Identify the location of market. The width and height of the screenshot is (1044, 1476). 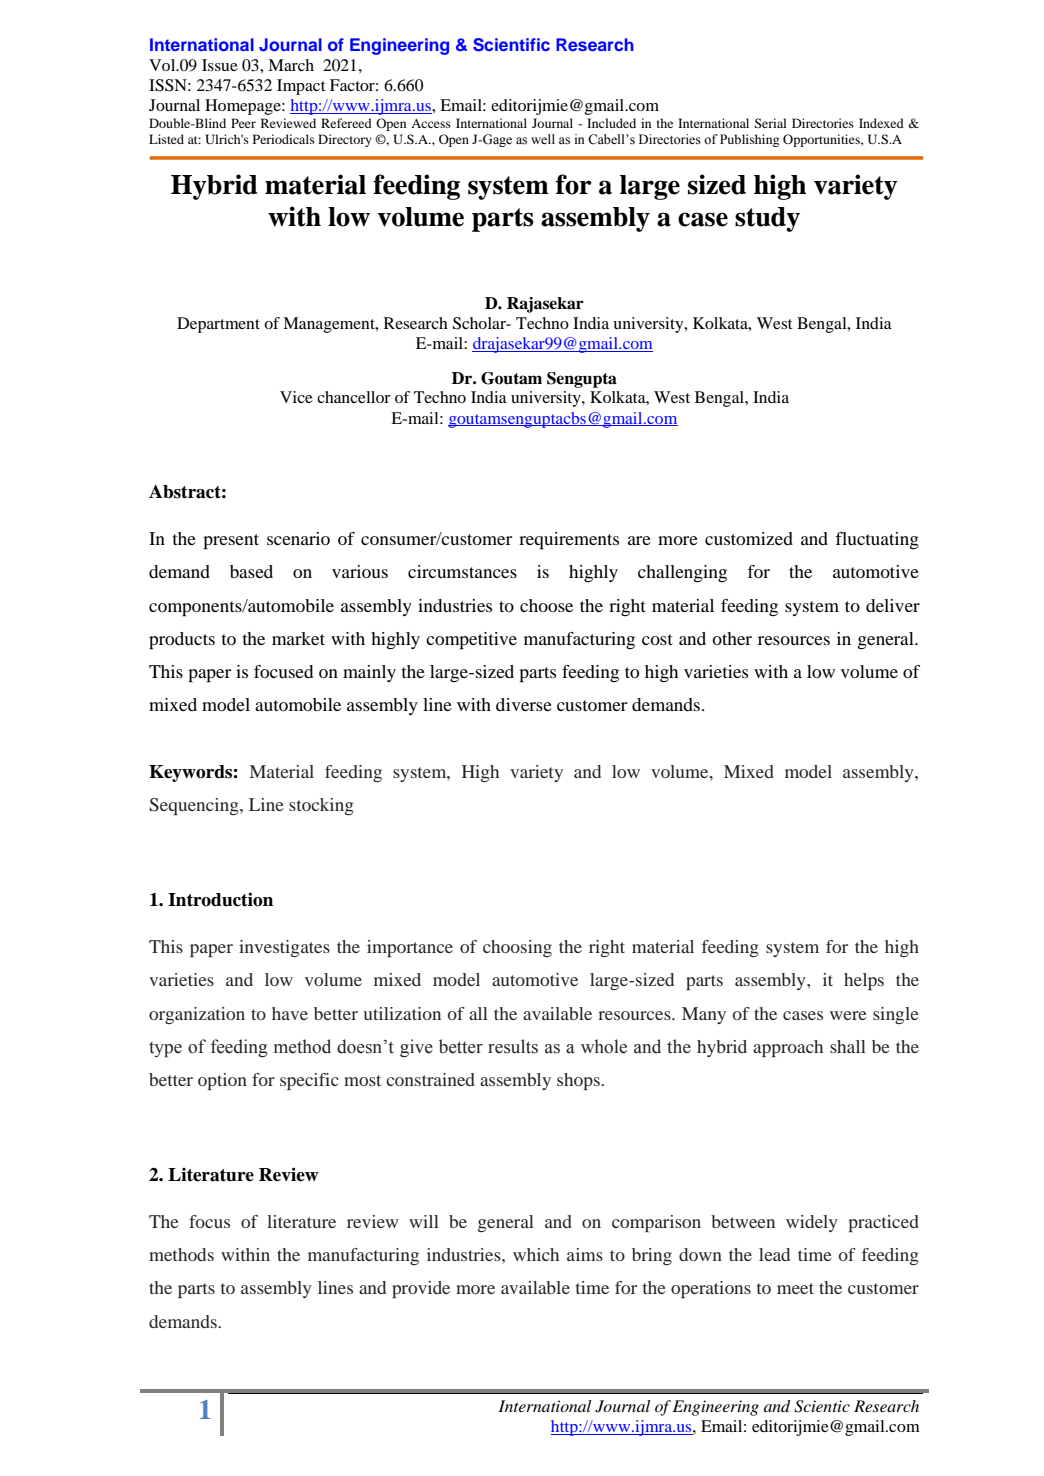
(298, 638).
